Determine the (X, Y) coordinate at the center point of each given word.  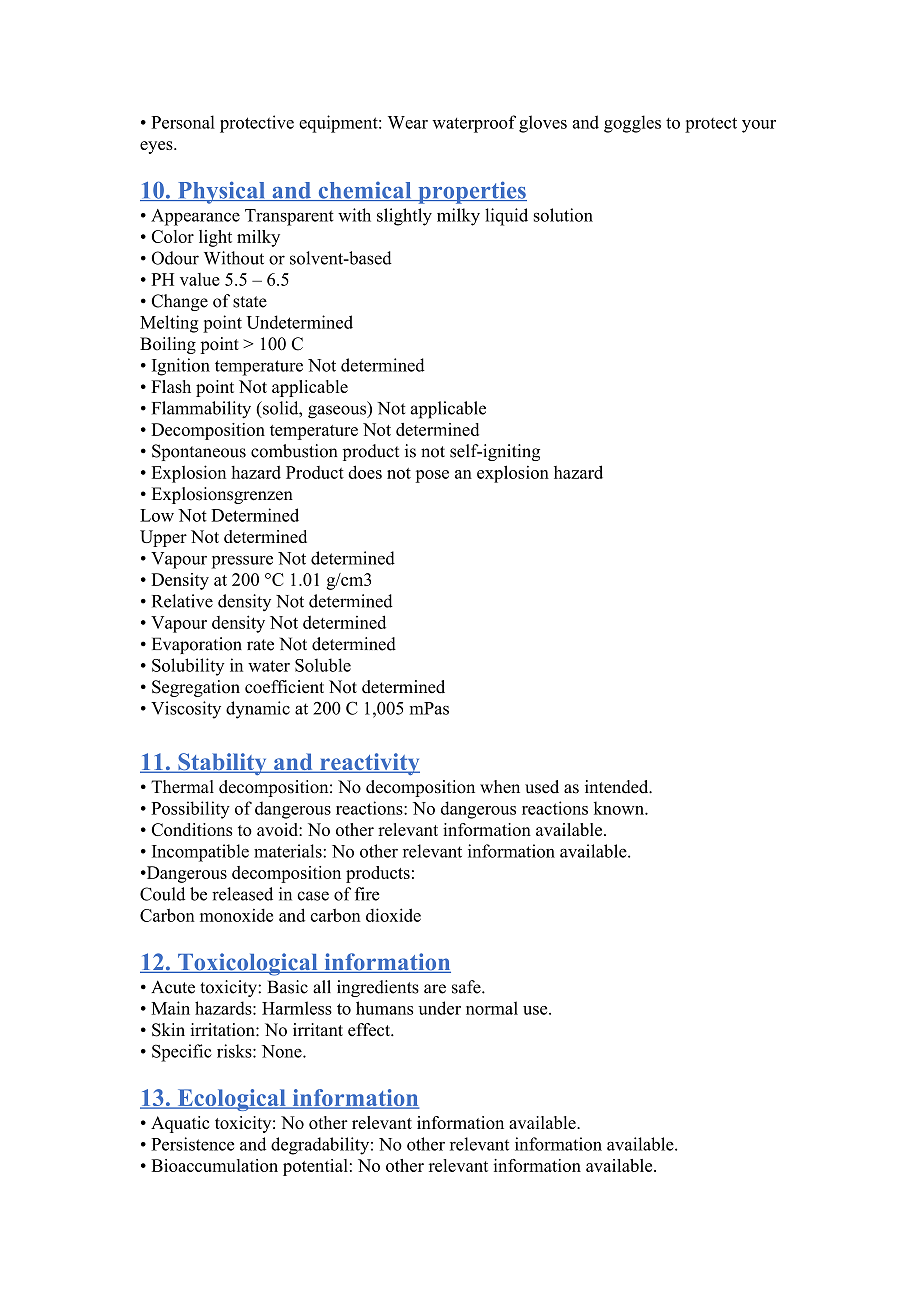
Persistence (193, 1144)
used (542, 787)
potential (315, 1167)
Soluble (323, 665)
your (759, 126)
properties (471, 192)
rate (260, 645)
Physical (221, 192)
